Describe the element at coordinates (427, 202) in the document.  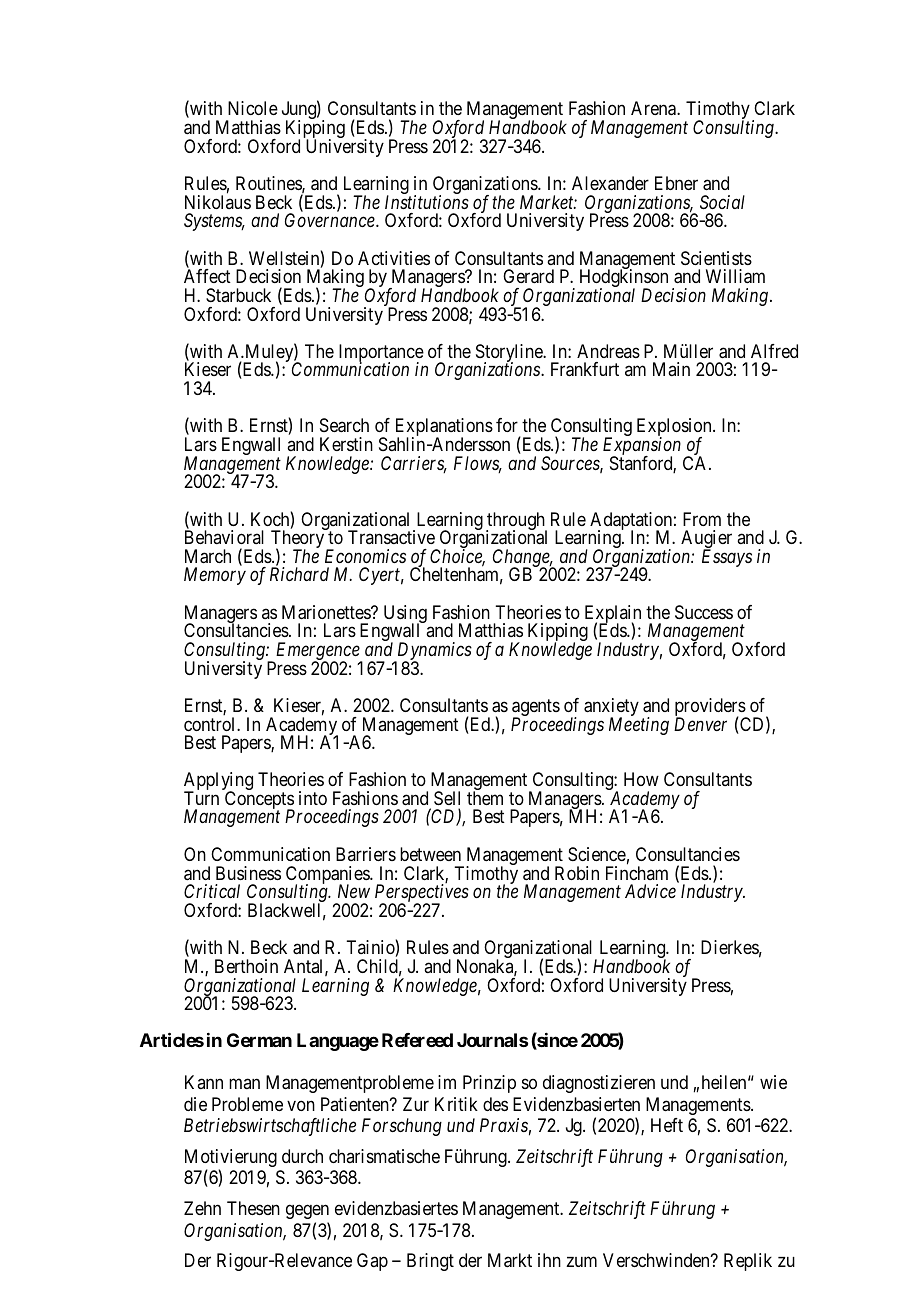
I see `Institutions` at that location.
